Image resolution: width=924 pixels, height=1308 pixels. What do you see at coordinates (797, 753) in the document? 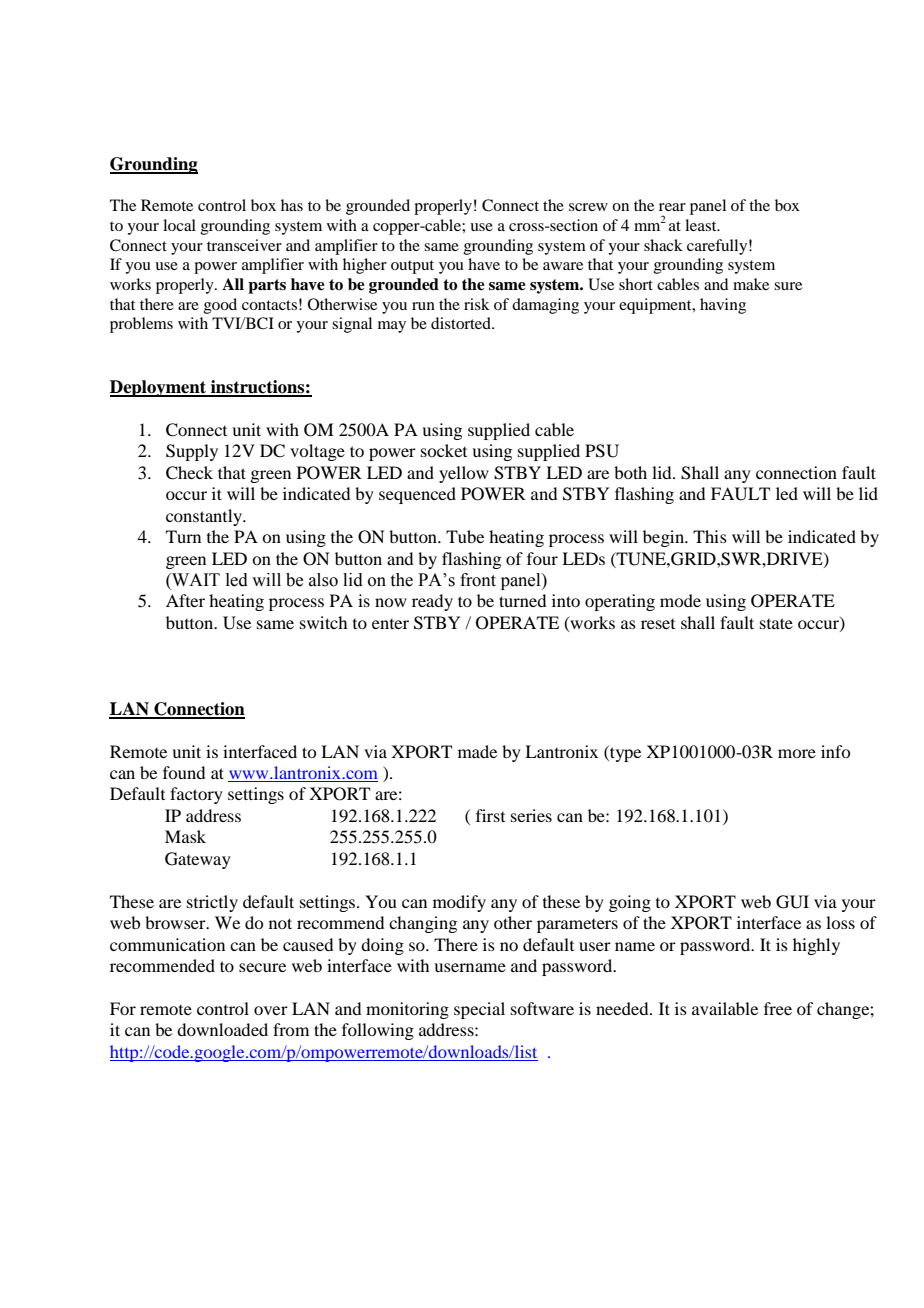
I see `more` at bounding box center [797, 753].
